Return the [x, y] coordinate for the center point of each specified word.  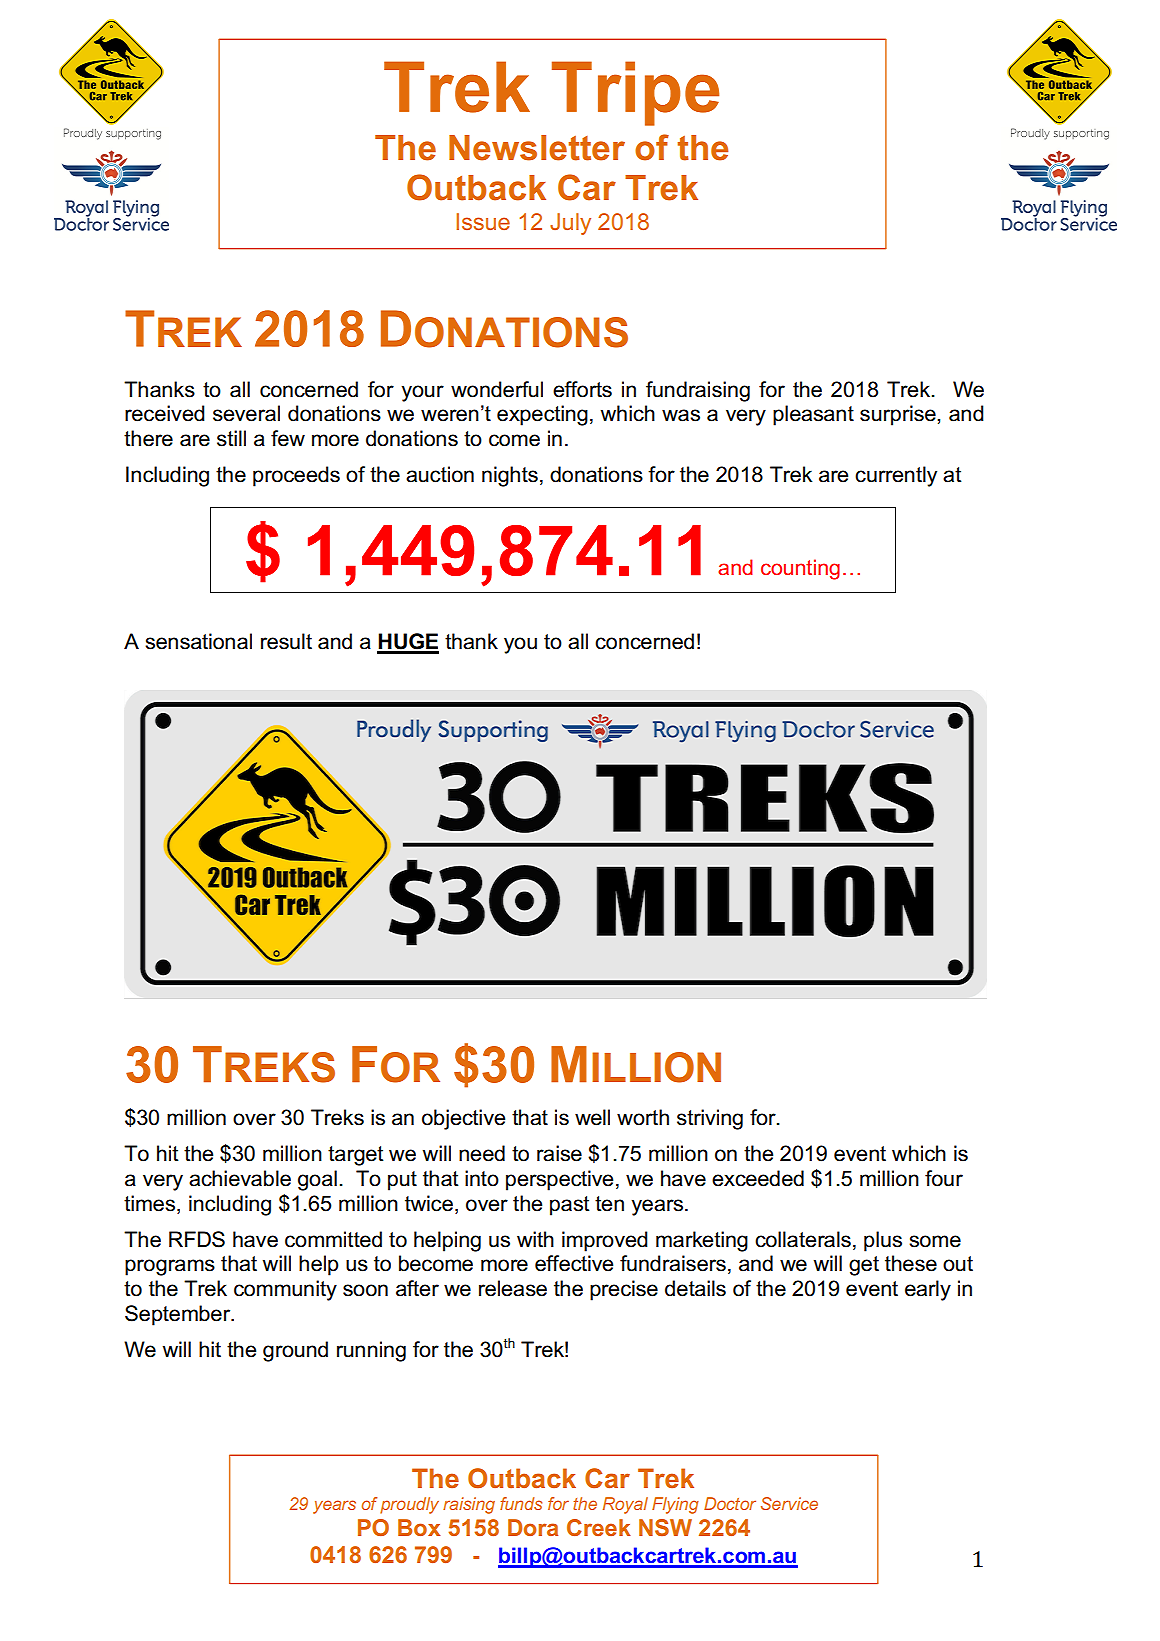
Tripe [635, 93]
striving [710, 1119]
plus [883, 1241]
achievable [240, 1178]
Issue [483, 221]
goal [317, 1180]
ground [295, 1351]
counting [800, 569]
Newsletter [537, 148]
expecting [542, 415]
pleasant [813, 415]
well [592, 1117]
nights [510, 476]
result [286, 641]
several [246, 413]
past [570, 1206]
